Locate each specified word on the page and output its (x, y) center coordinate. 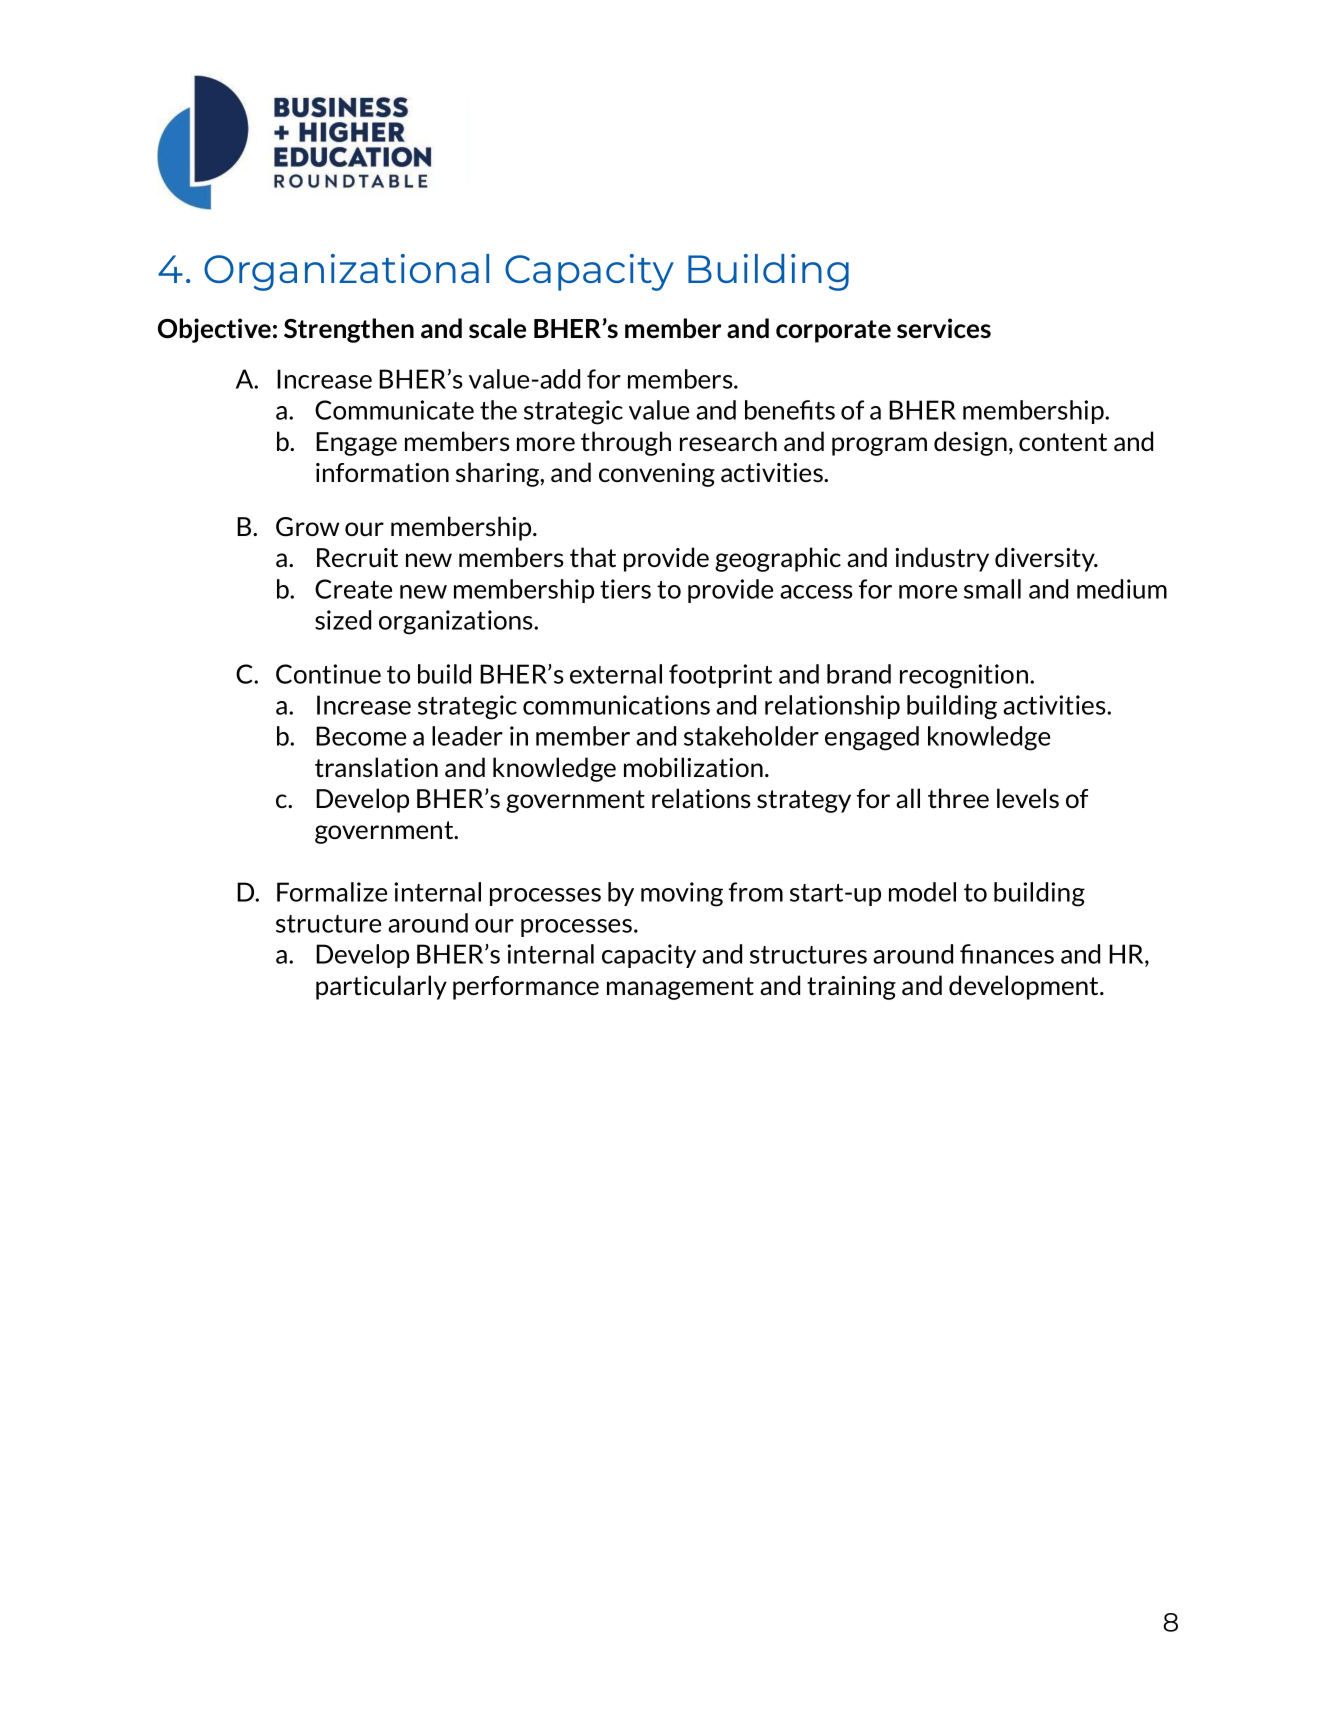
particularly (381, 987)
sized (343, 620)
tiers (625, 589)
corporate (833, 331)
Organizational (346, 272)
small (992, 589)
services (944, 328)
